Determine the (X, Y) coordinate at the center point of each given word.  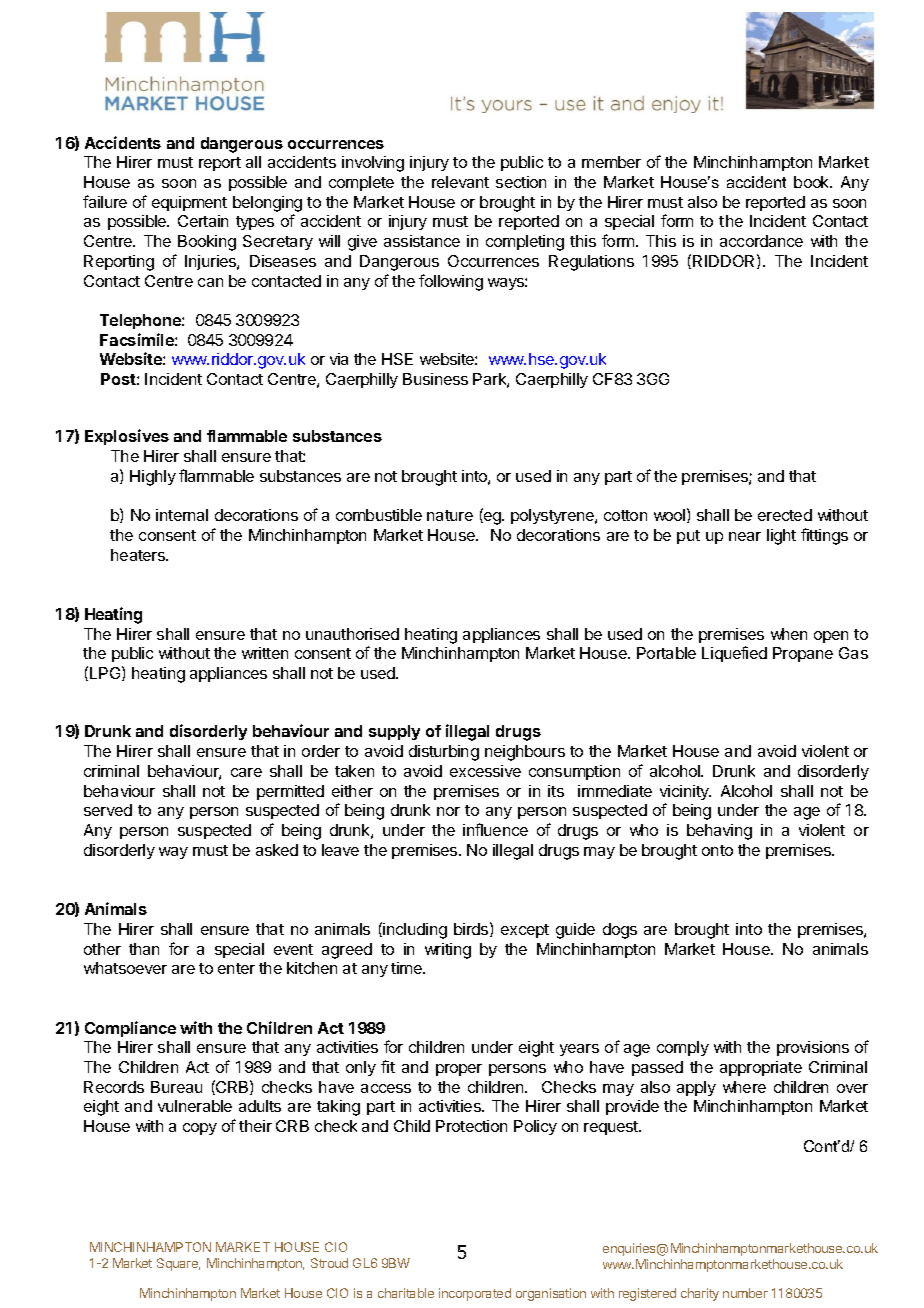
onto (717, 850)
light (781, 537)
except (525, 931)
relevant (460, 182)
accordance (761, 241)
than (144, 949)
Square (178, 1264)
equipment (189, 203)
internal (182, 515)
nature (450, 515)
